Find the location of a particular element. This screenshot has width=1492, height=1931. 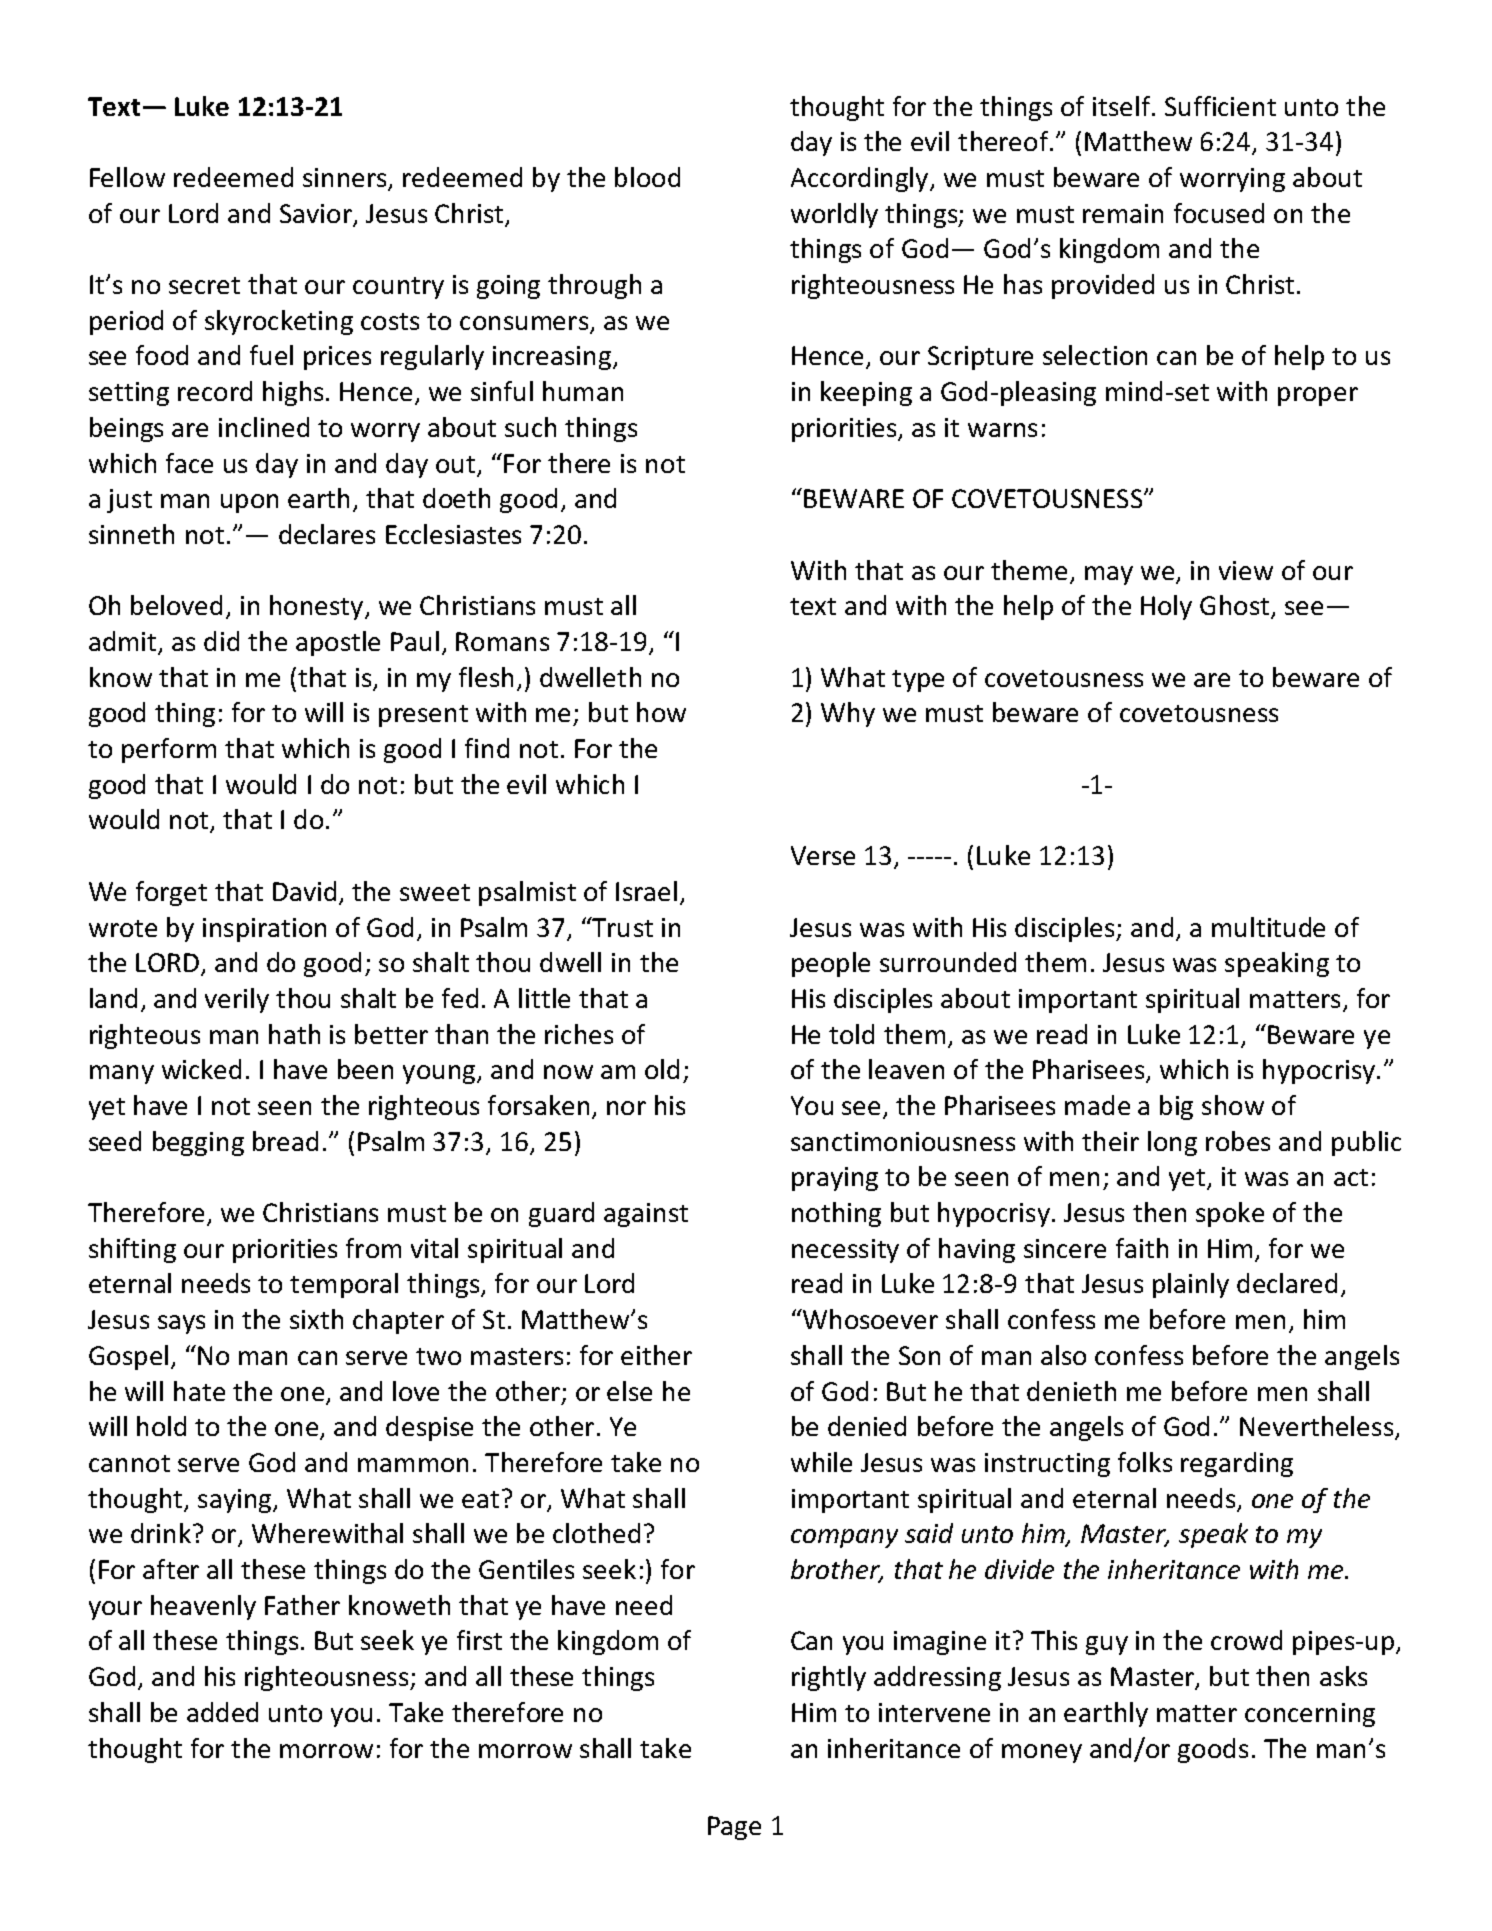

view is located at coordinates (1246, 570).
